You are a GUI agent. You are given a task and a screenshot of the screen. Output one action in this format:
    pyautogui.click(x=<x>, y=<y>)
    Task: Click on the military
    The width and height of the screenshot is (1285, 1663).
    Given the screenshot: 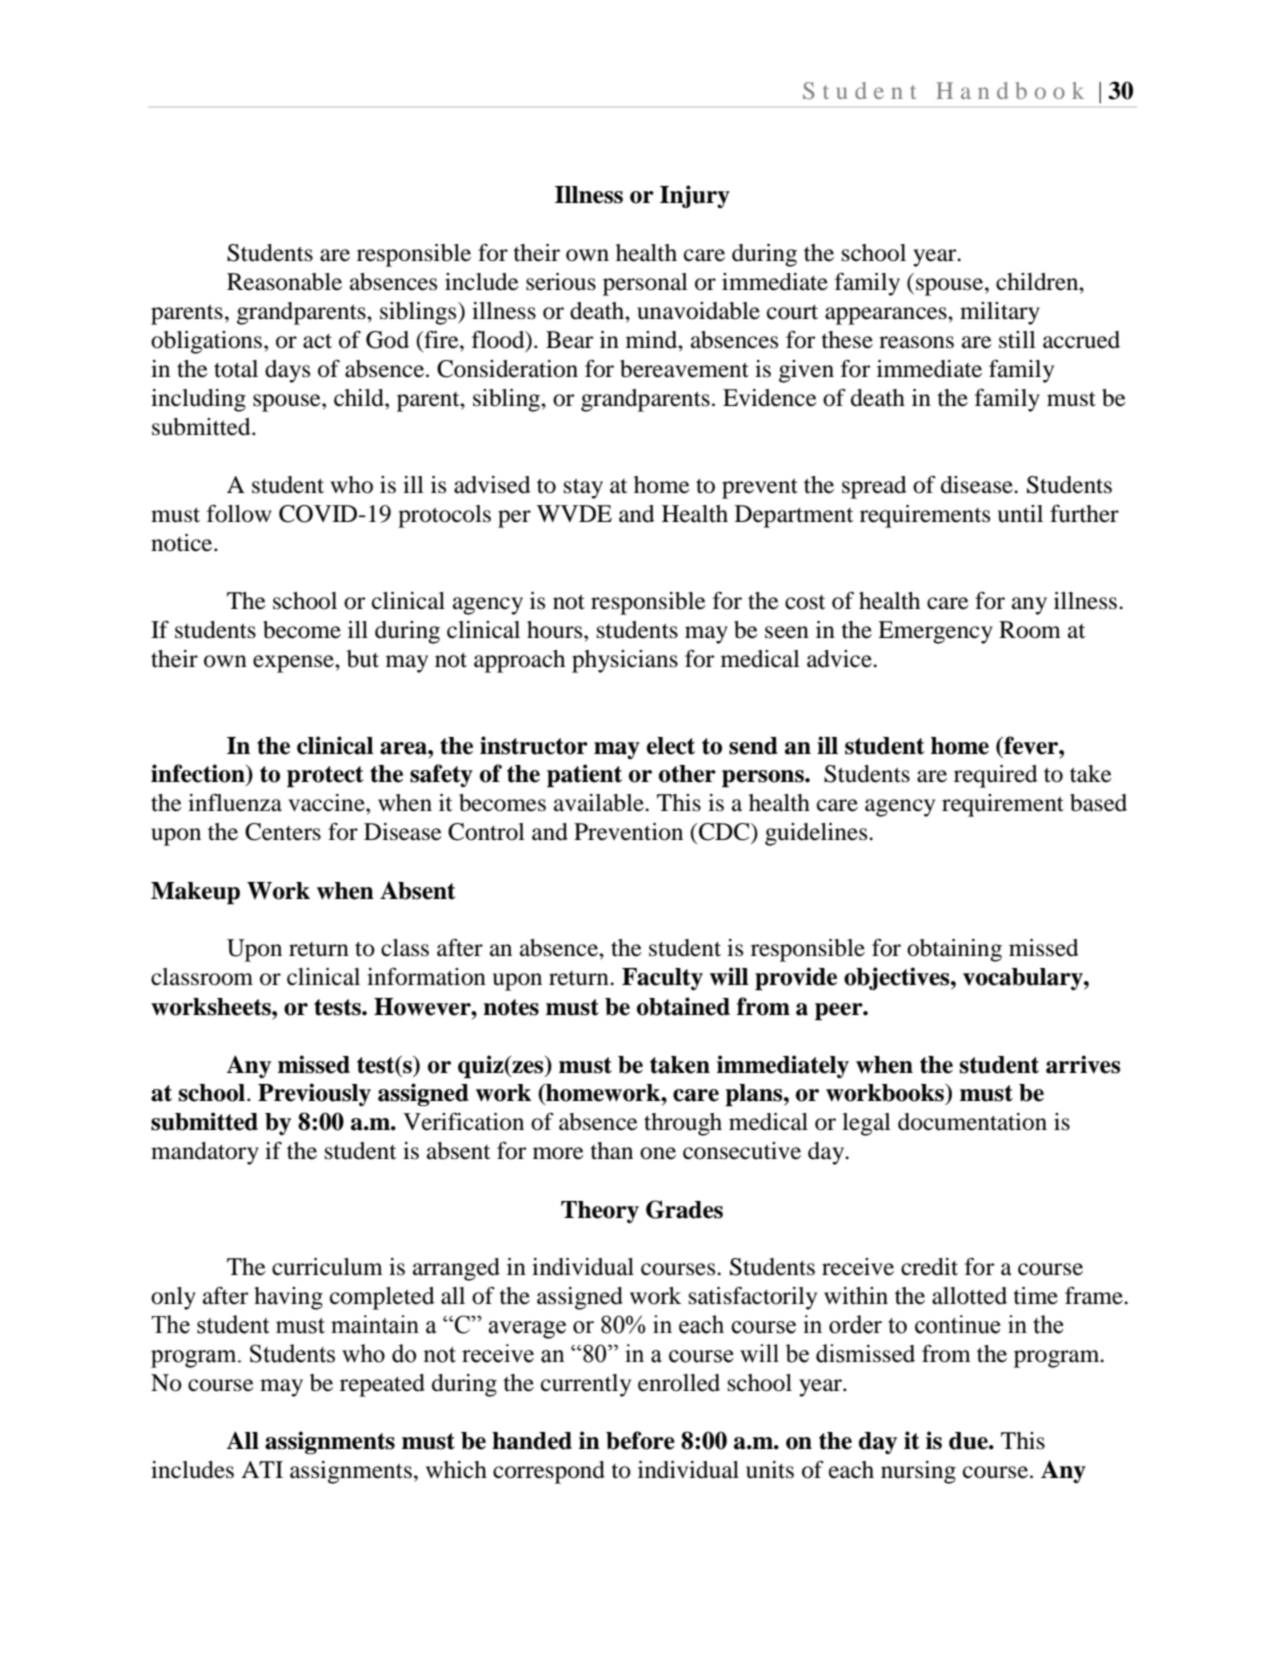 What is the action you would take?
    pyautogui.click(x=1000, y=313)
